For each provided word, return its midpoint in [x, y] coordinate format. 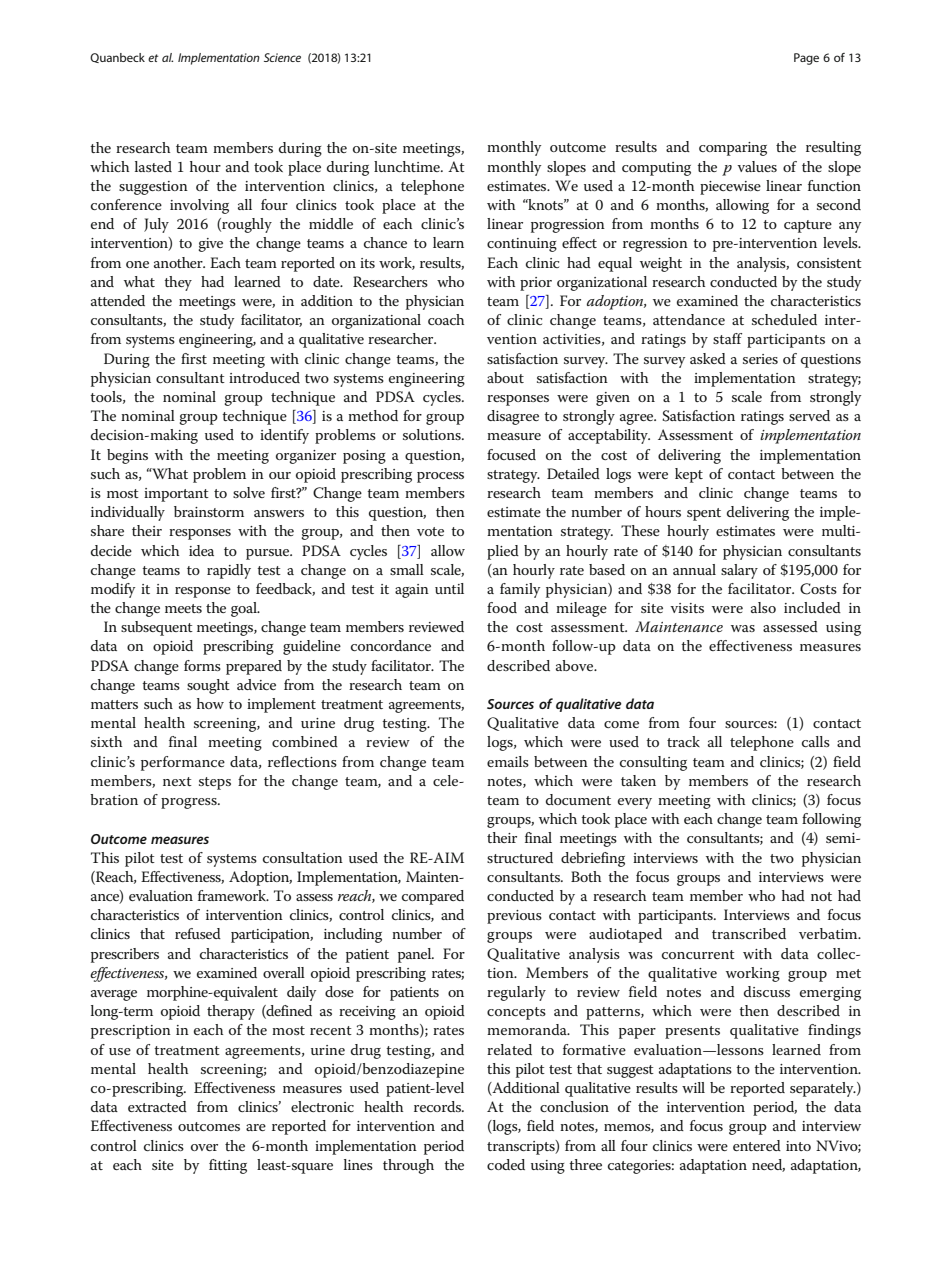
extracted [157, 1106]
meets [183, 608]
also [763, 607]
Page [806, 59]
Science [282, 57]
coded [506, 1164]
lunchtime [408, 166]
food [502, 607]
